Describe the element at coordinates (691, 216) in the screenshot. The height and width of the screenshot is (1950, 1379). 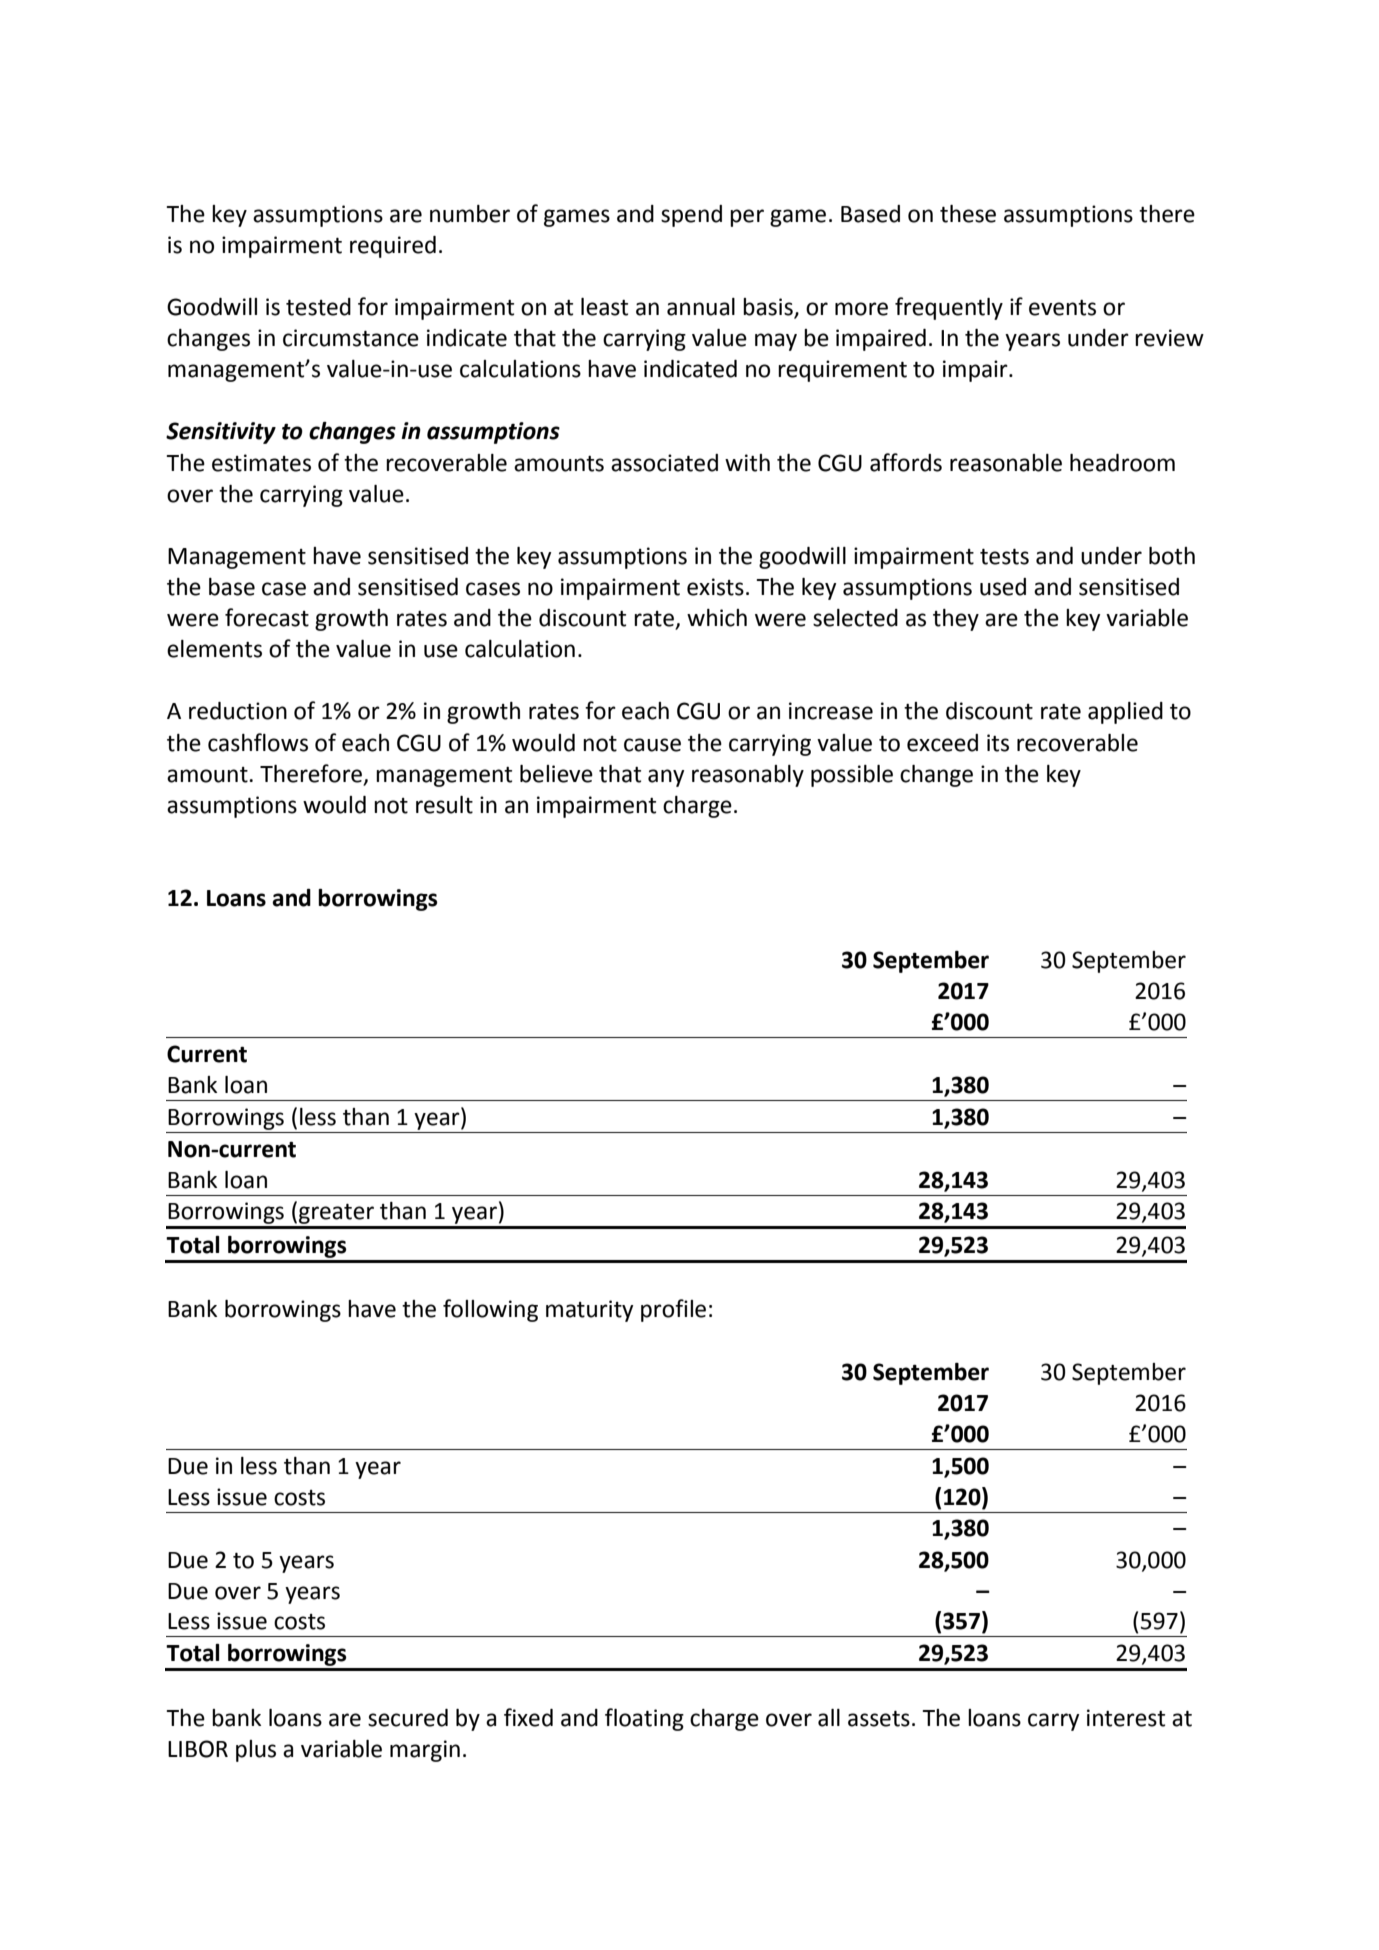
I see `spend` at that location.
